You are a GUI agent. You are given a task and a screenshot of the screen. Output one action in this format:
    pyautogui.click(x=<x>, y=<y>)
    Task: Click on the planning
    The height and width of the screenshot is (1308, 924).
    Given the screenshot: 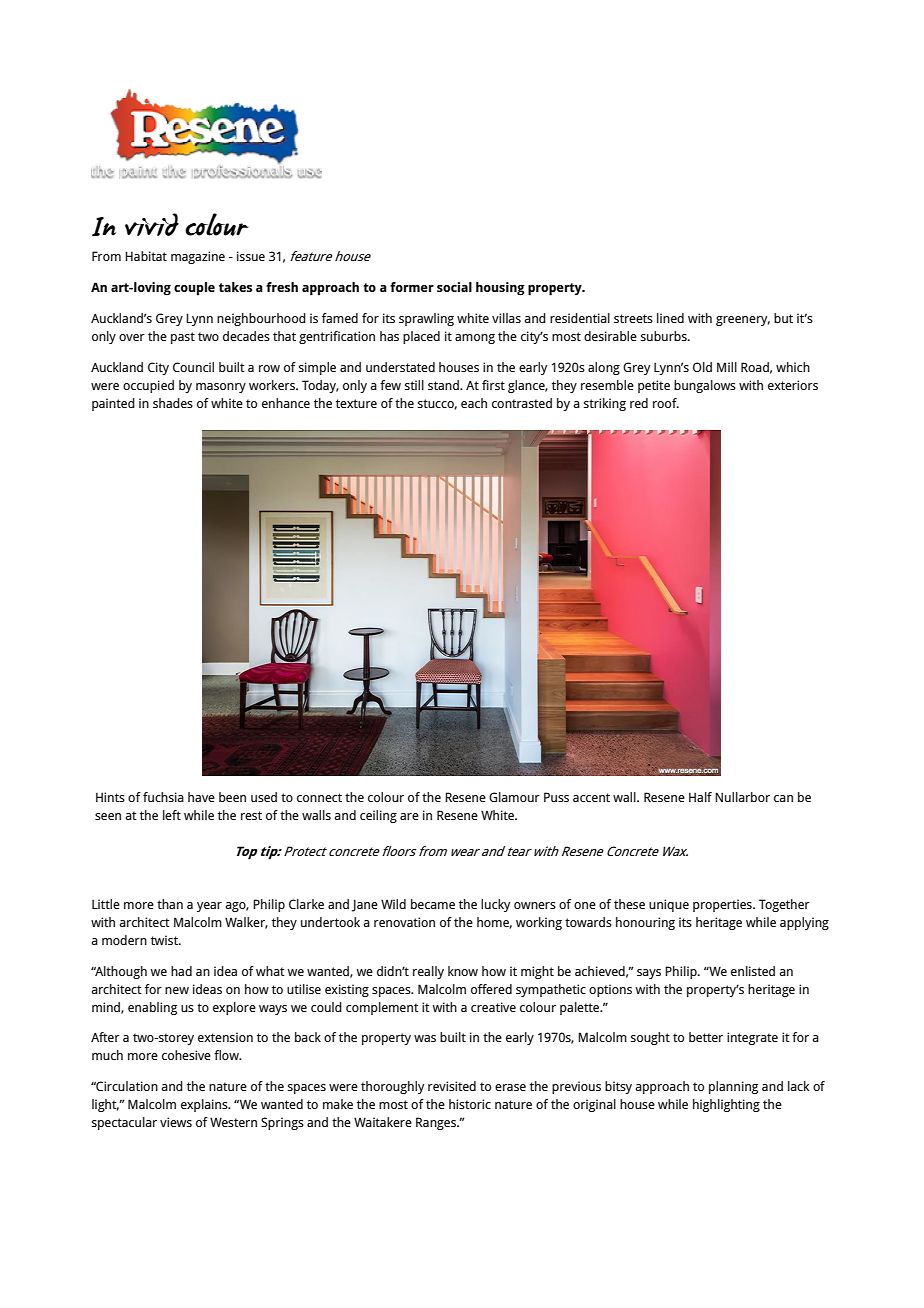 What is the action you would take?
    pyautogui.click(x=733, y=1087)
